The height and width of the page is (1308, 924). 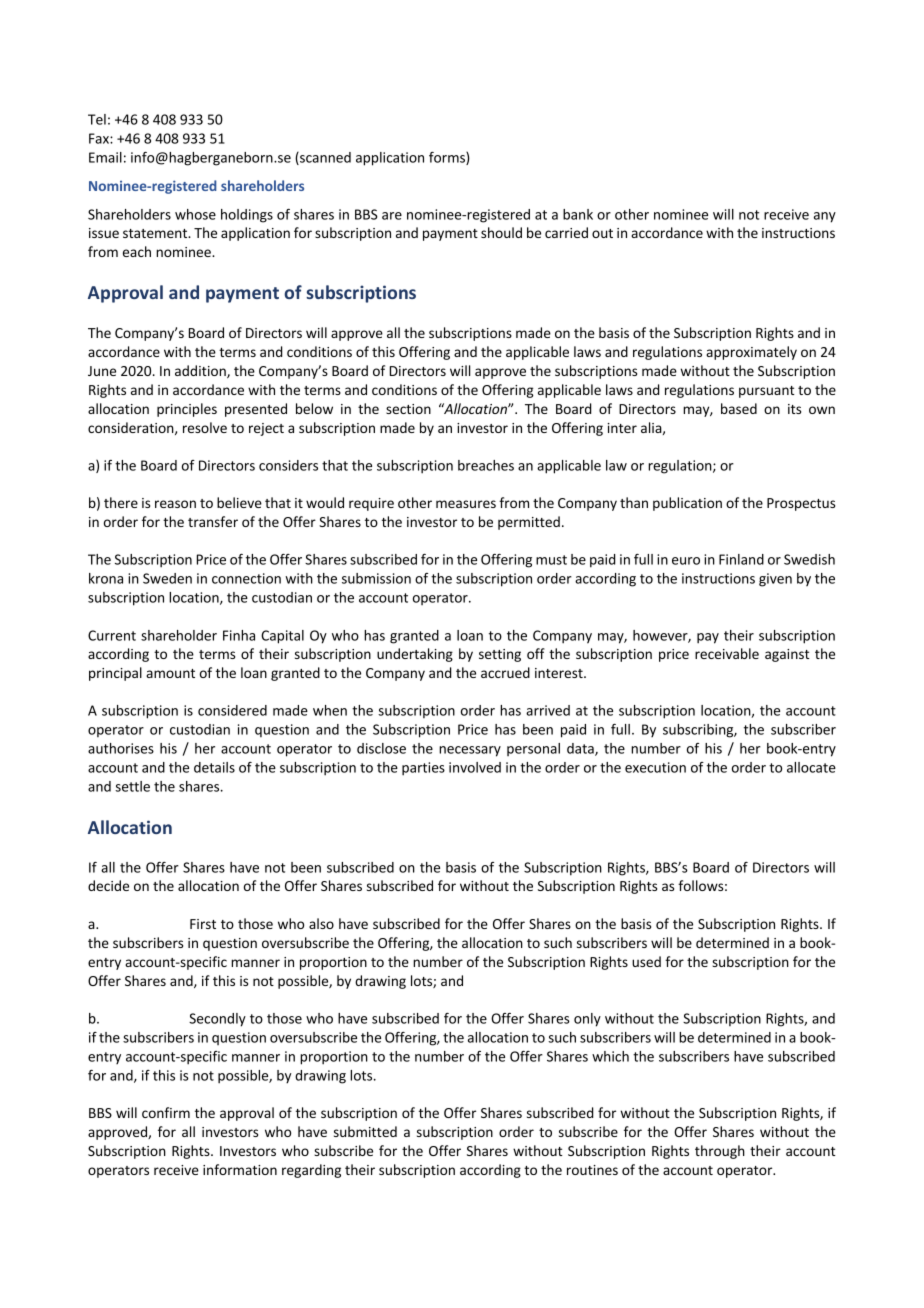 What do you see at coordinates (578, 214) in the page?
I see `bank` at bounding box center [578, 214].
